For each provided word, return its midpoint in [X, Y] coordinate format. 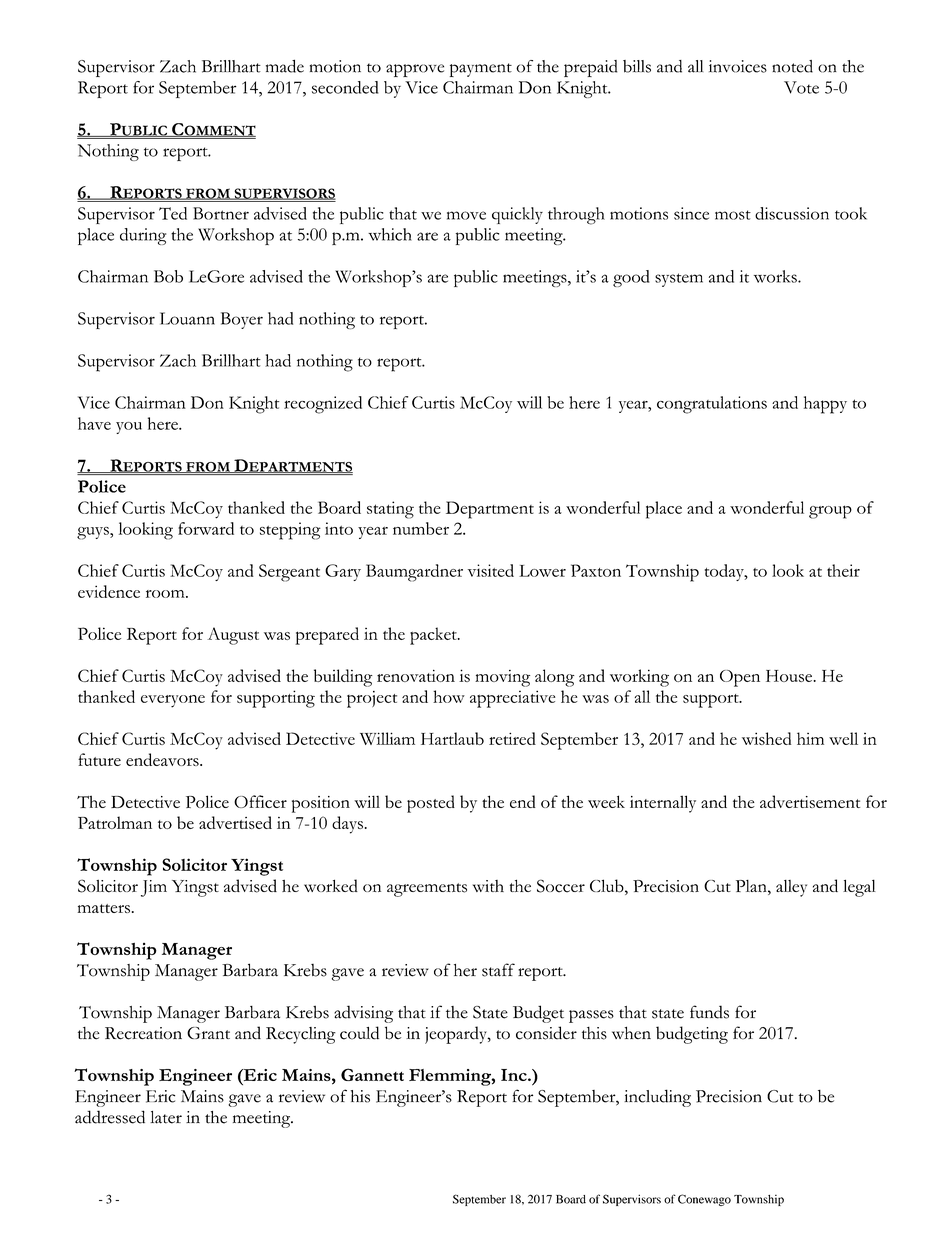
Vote [801, 87]
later [166, 1117]
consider [546, 1033]
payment [481, 70]
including [657, 1098]
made [285, 66]
